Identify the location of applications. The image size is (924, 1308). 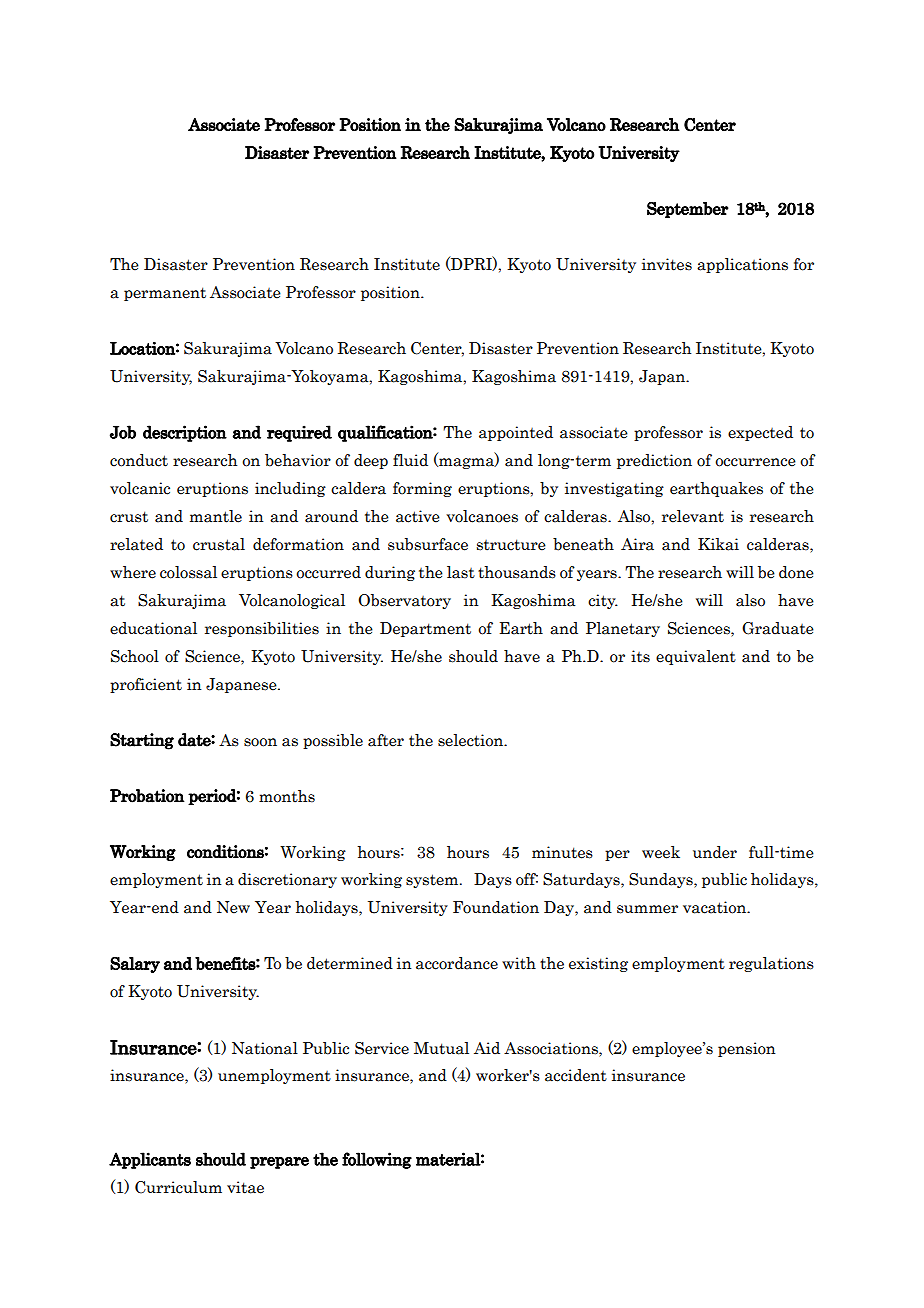
(742, 265).
